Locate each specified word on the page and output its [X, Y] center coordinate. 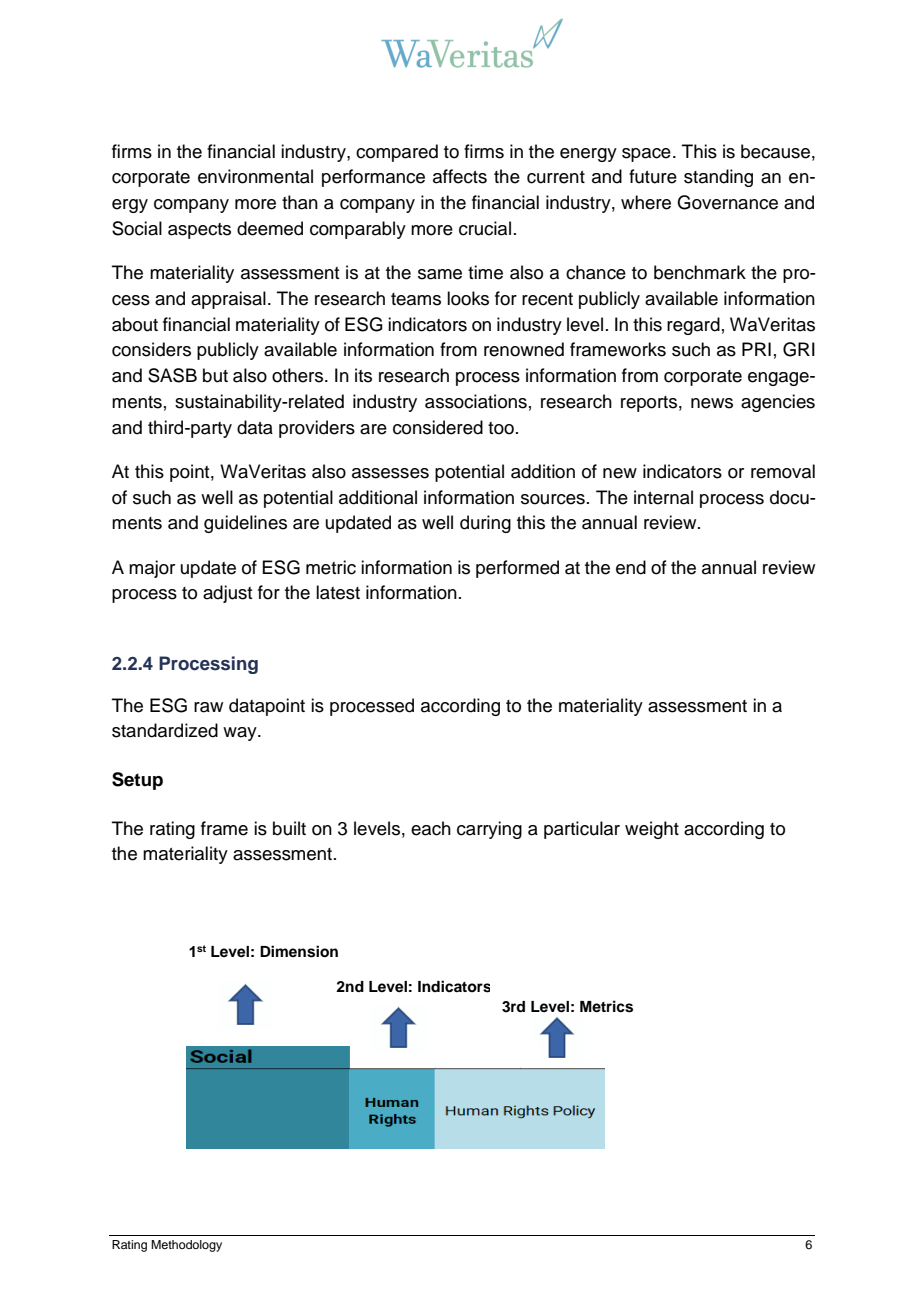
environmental [255, 176]
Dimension [299, 951]
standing [718, 178]
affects [460, 176]
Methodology [186, 1246]
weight [652, 830]
